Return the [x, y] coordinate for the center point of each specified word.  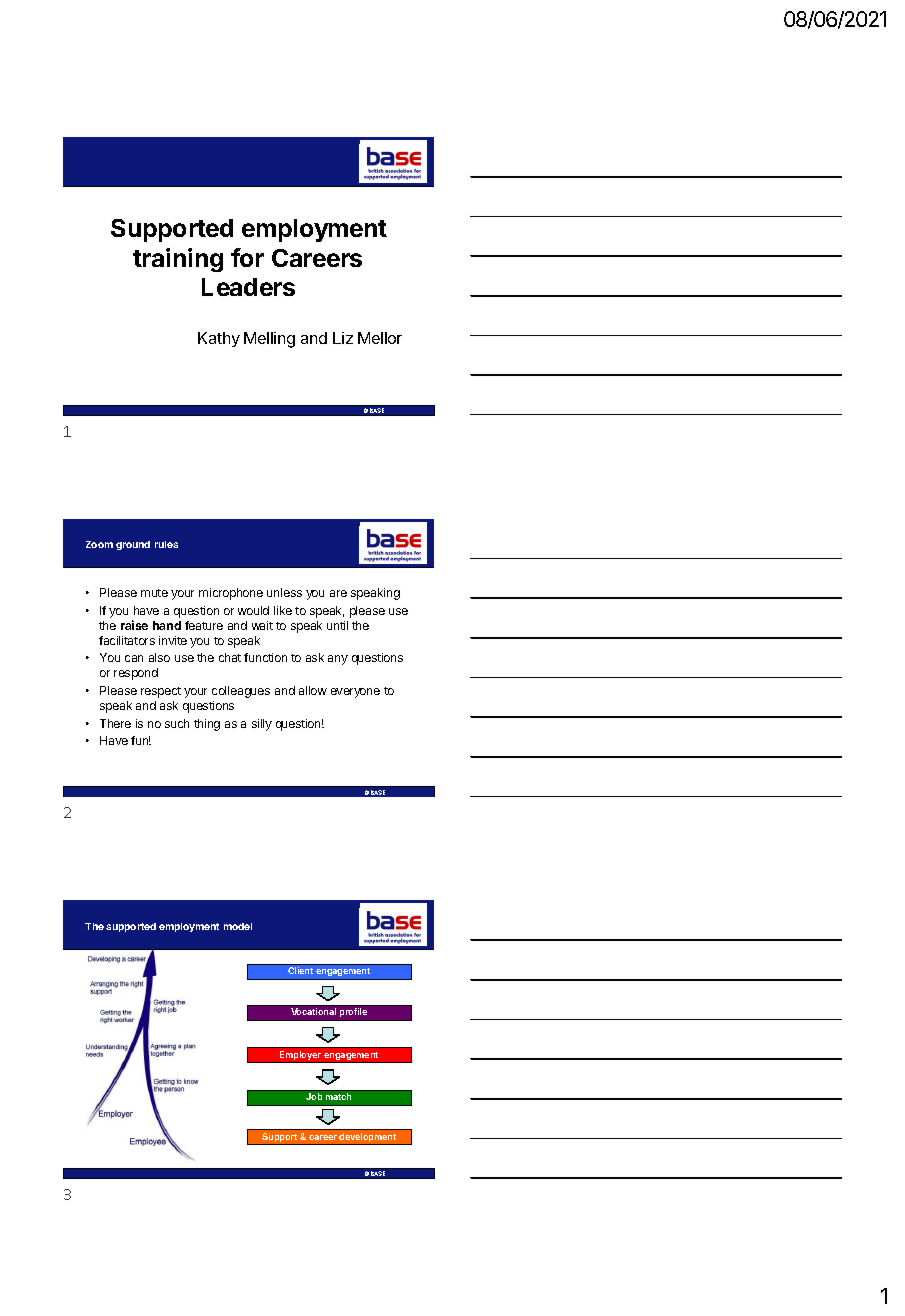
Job [314, 1096]
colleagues [241, 692]
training [178, 260]
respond [136, 674]
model [238, 926]
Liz [343, 338]
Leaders [248, 287]
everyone [355, 693]
